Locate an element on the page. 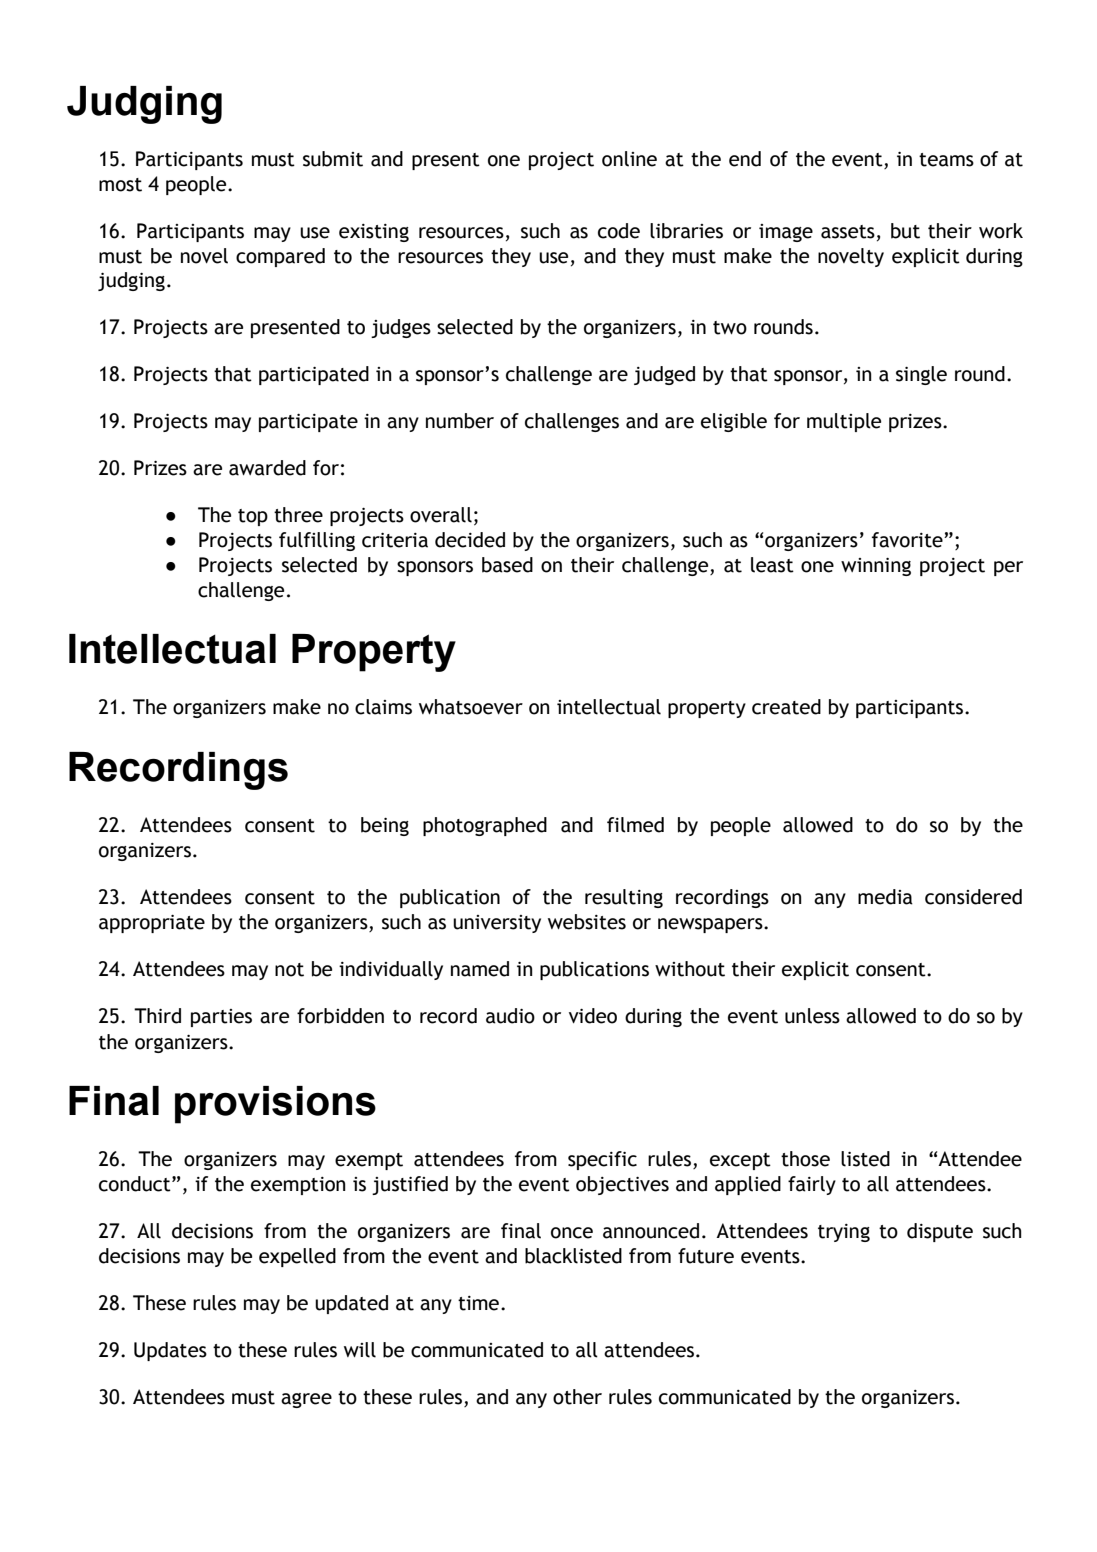  decided is located at coordinates (470, 540).
